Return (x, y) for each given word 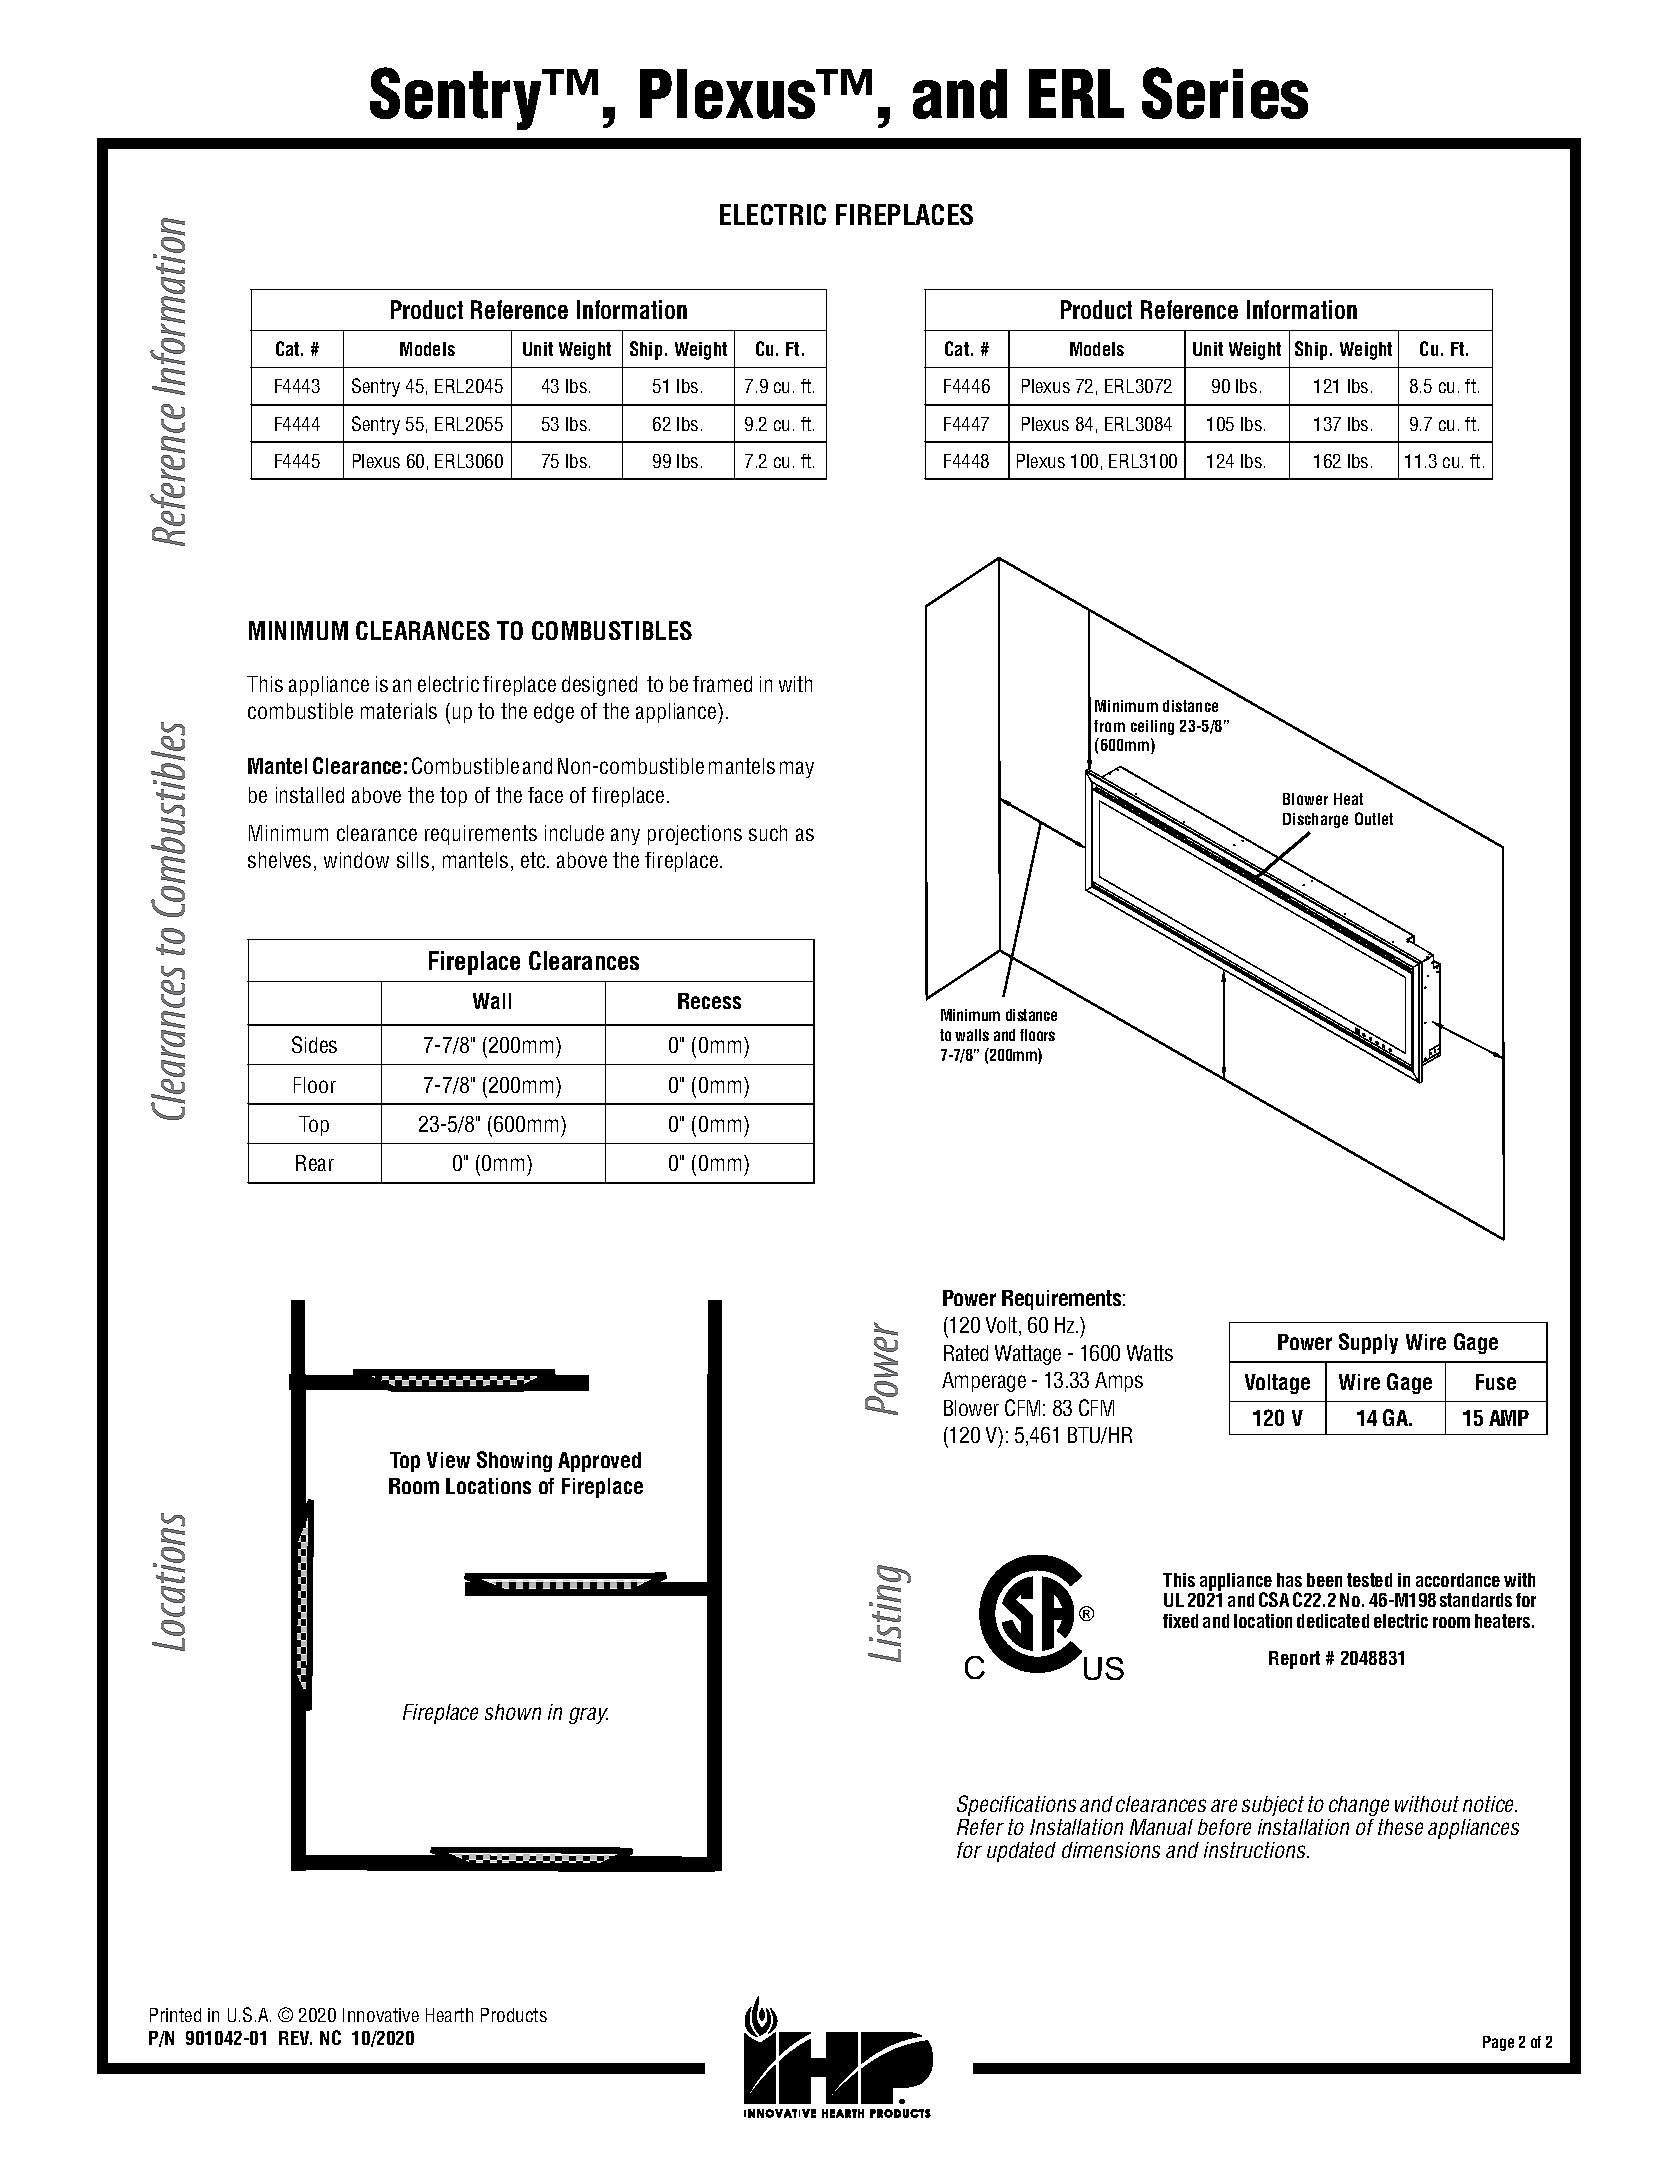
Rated (966, 1353)
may (797, 769)
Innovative (381, 2015)
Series (1225, 93)
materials (399, 711)
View (448, 1460)
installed (310, 795)
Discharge (1315, 820)
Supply (1368, 1343)
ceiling (1152, 727)
